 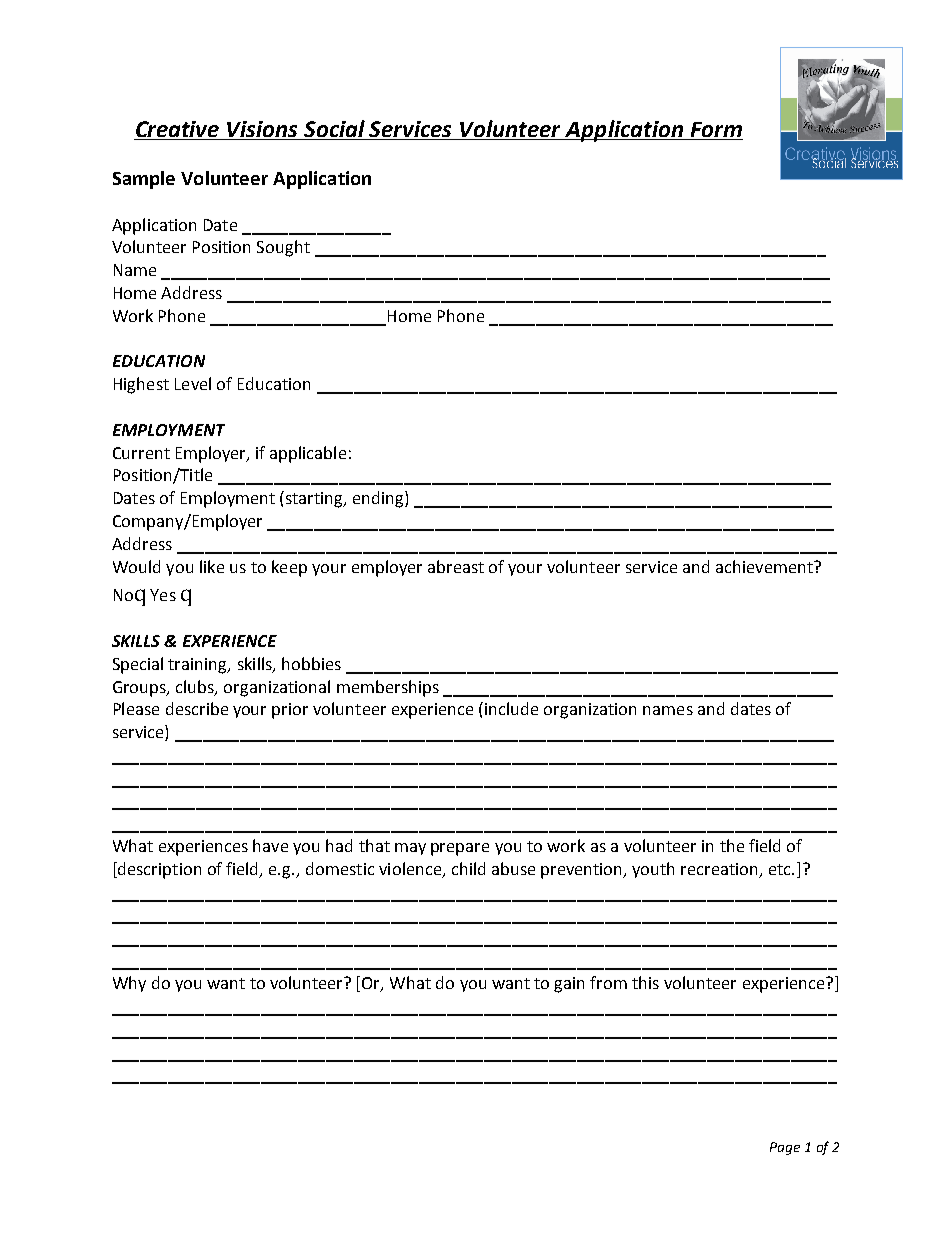 I want to click on Creative, so click(x=177, y=129).
